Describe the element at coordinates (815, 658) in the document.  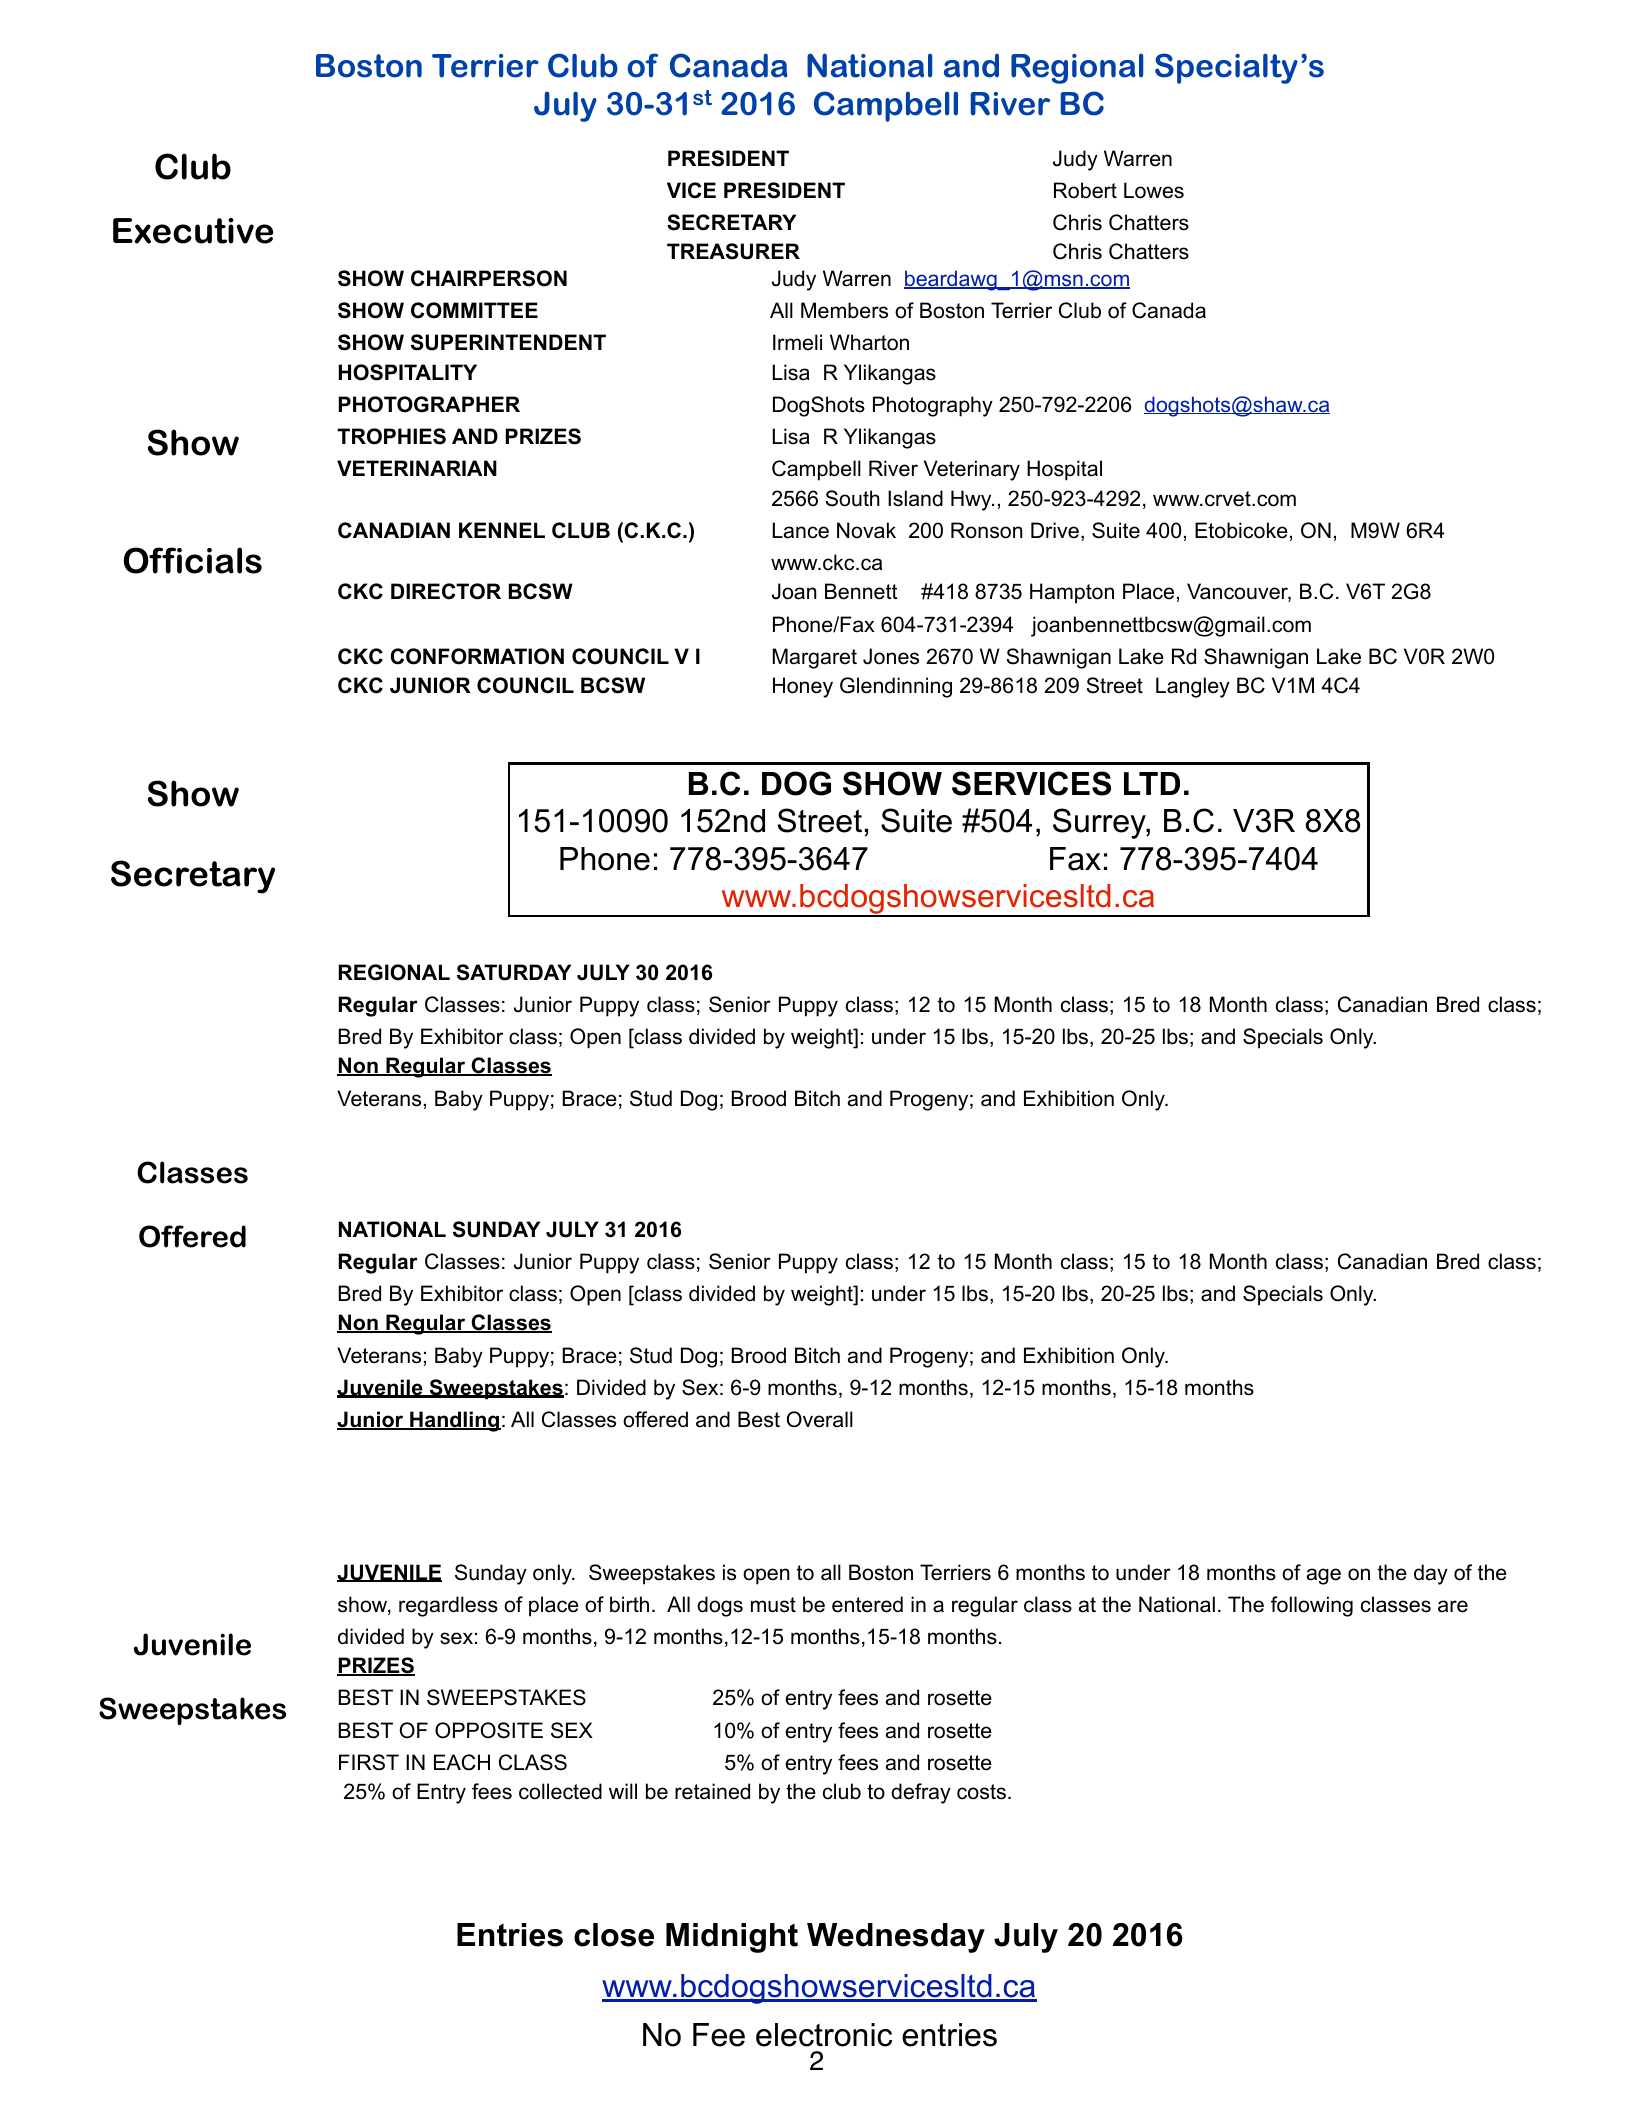
I see `Margaret` at that location.
